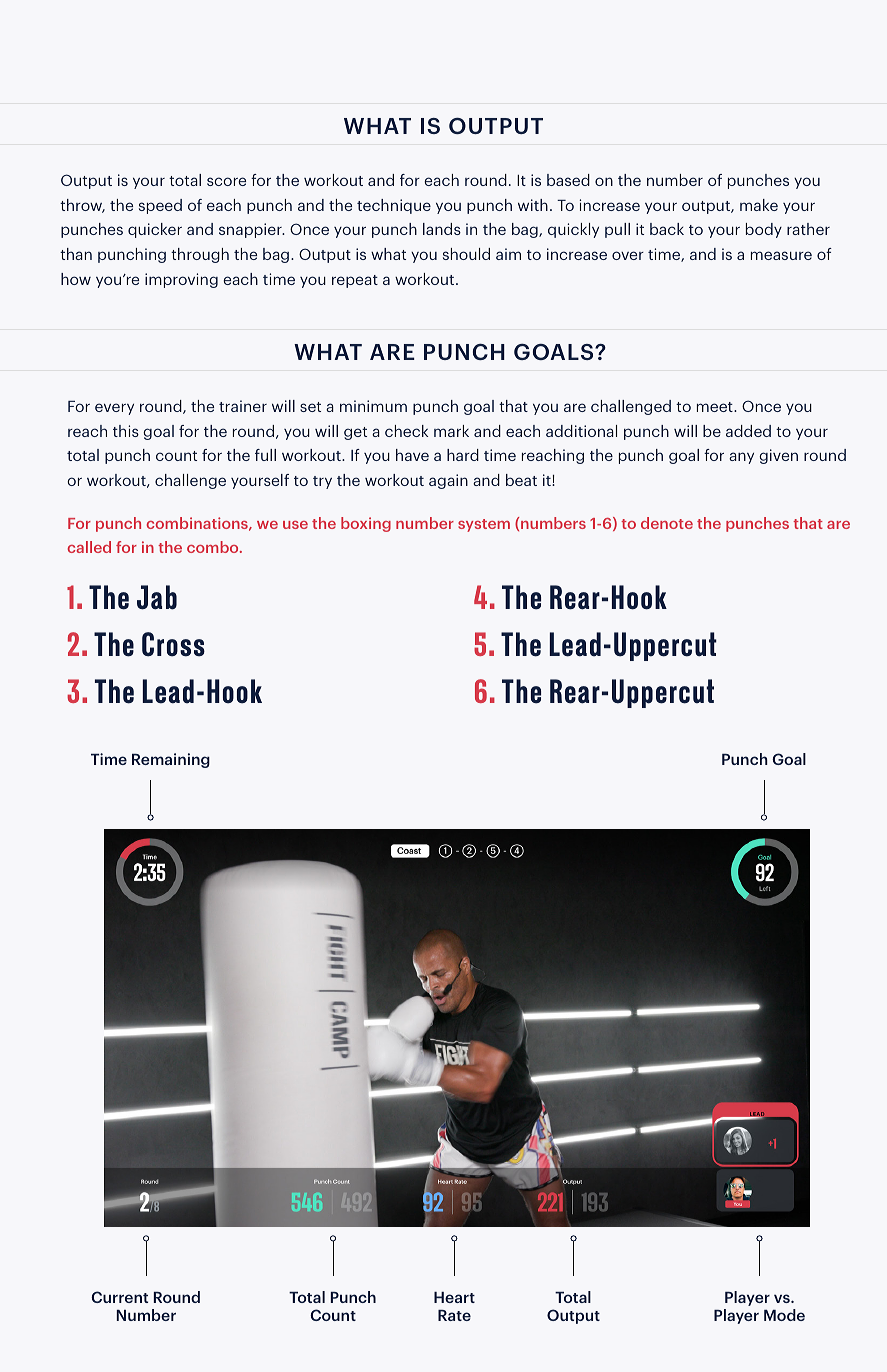  I want to click on Heart, so click(454, 1297).
